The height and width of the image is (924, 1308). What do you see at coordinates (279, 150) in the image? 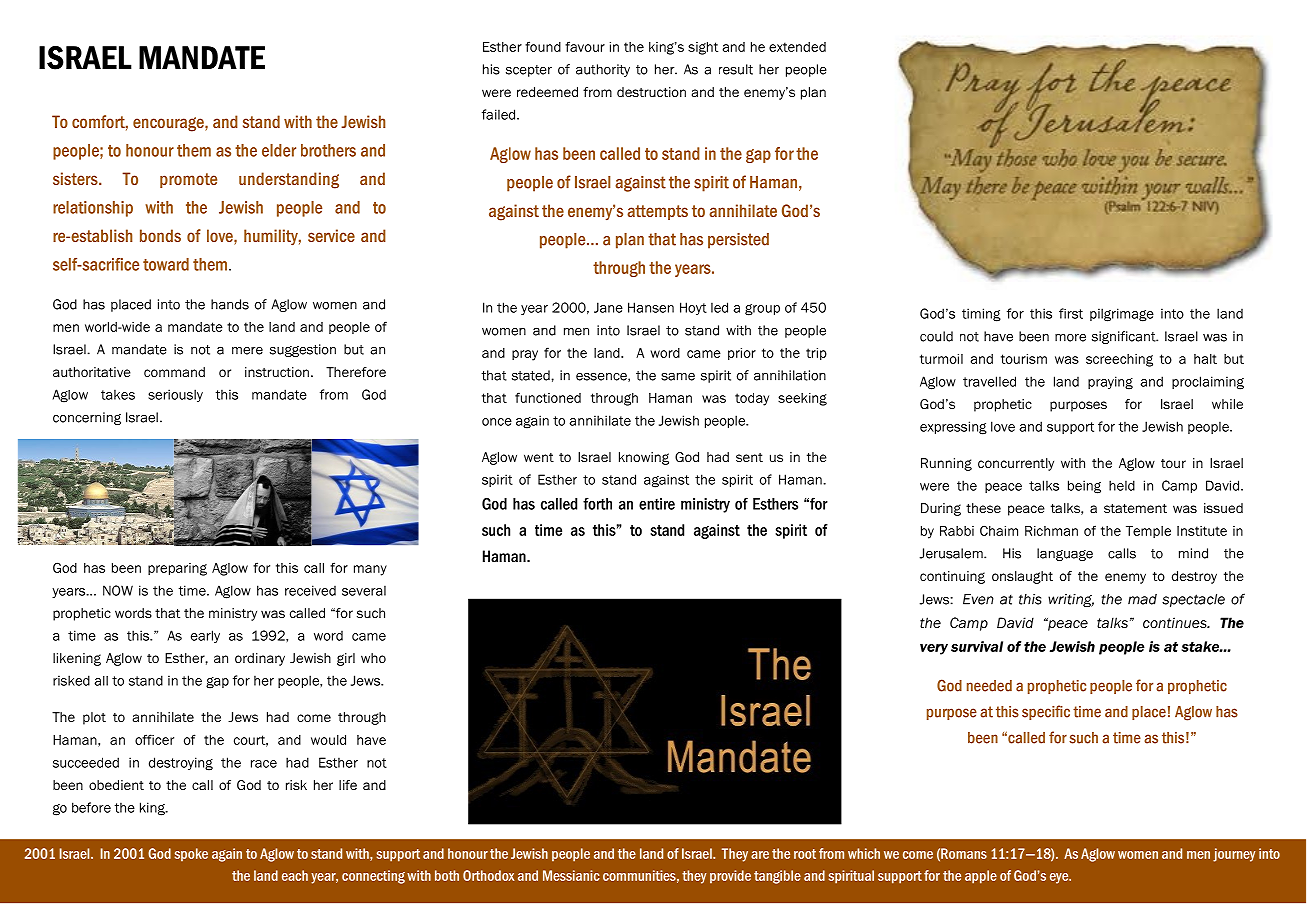
I see `elder` at bounding box center [279, 150].
